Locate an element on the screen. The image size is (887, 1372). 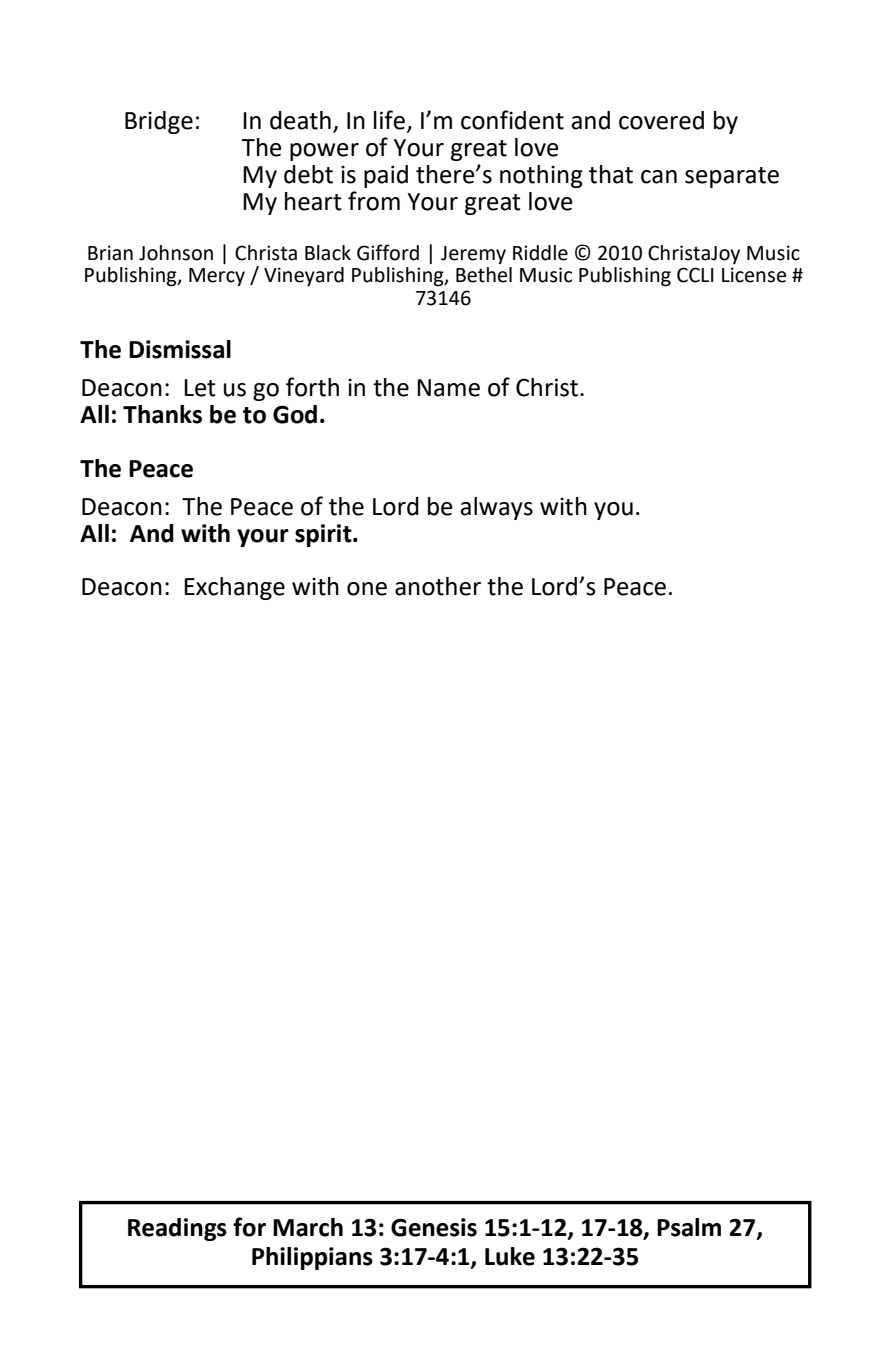
Genesis is located at coordinates (434, 1227).
